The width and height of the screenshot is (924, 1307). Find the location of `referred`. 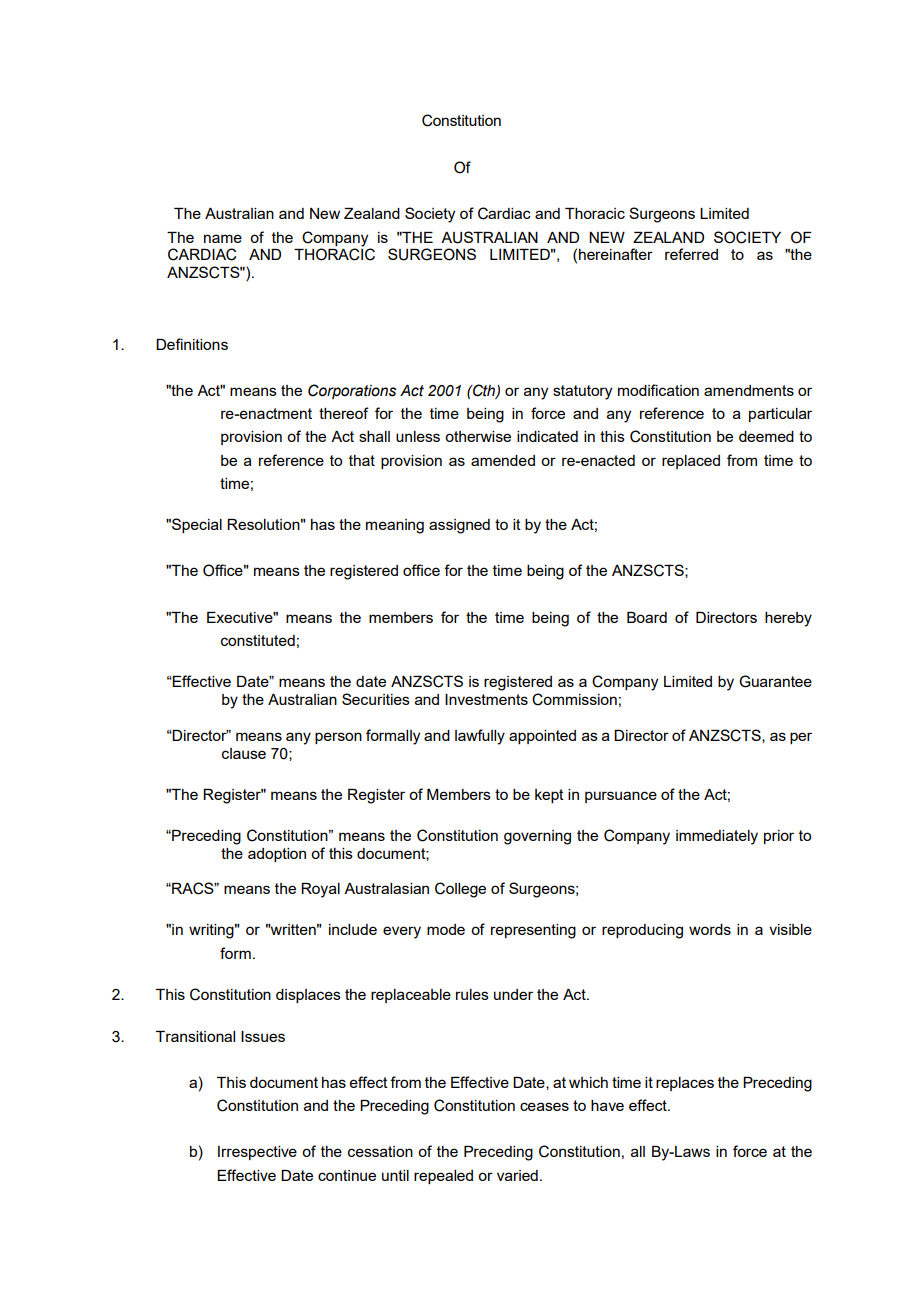

referred is located at coordinates (691, 254).
